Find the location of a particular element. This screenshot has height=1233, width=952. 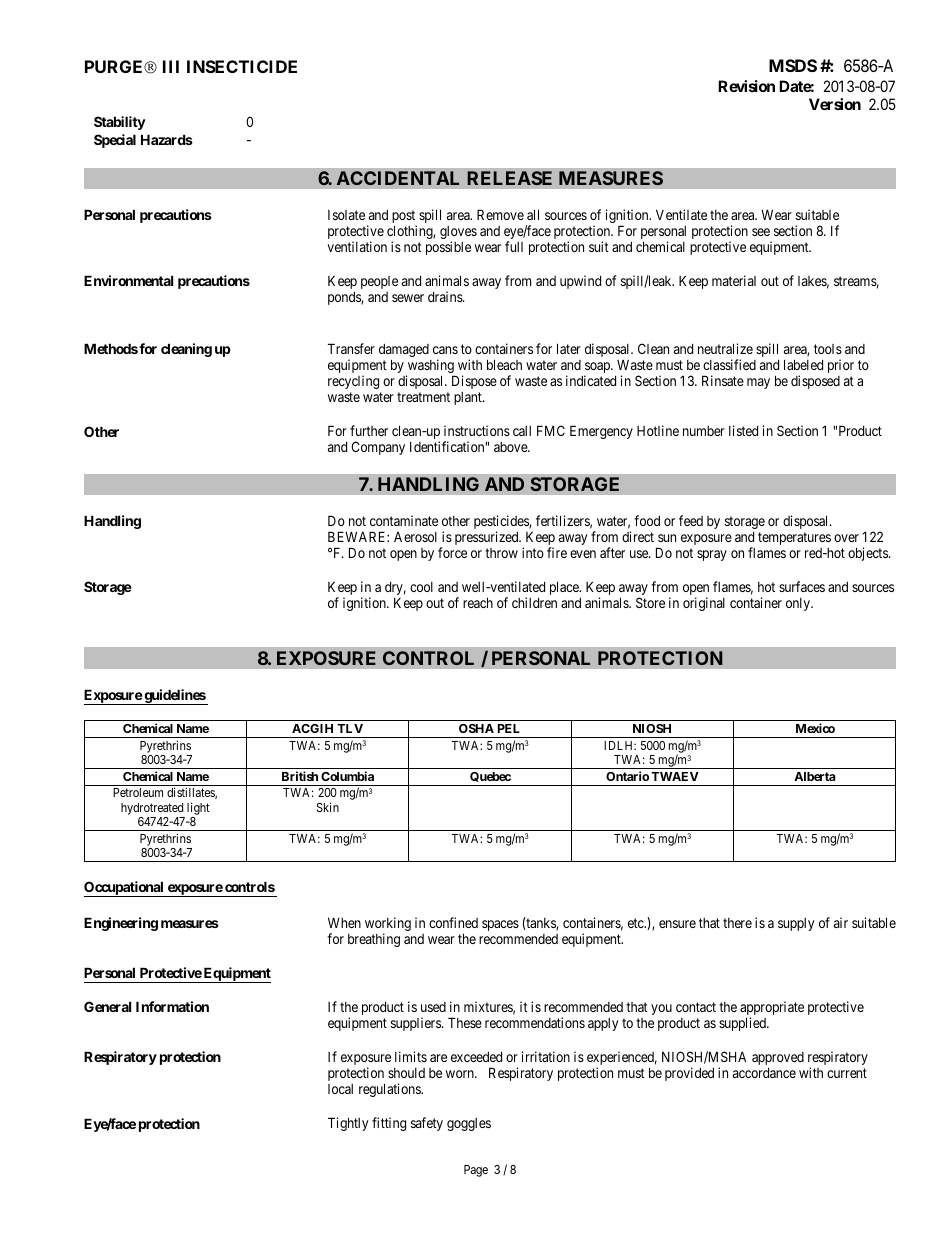

Revision is located at coordinates (746, 86).
